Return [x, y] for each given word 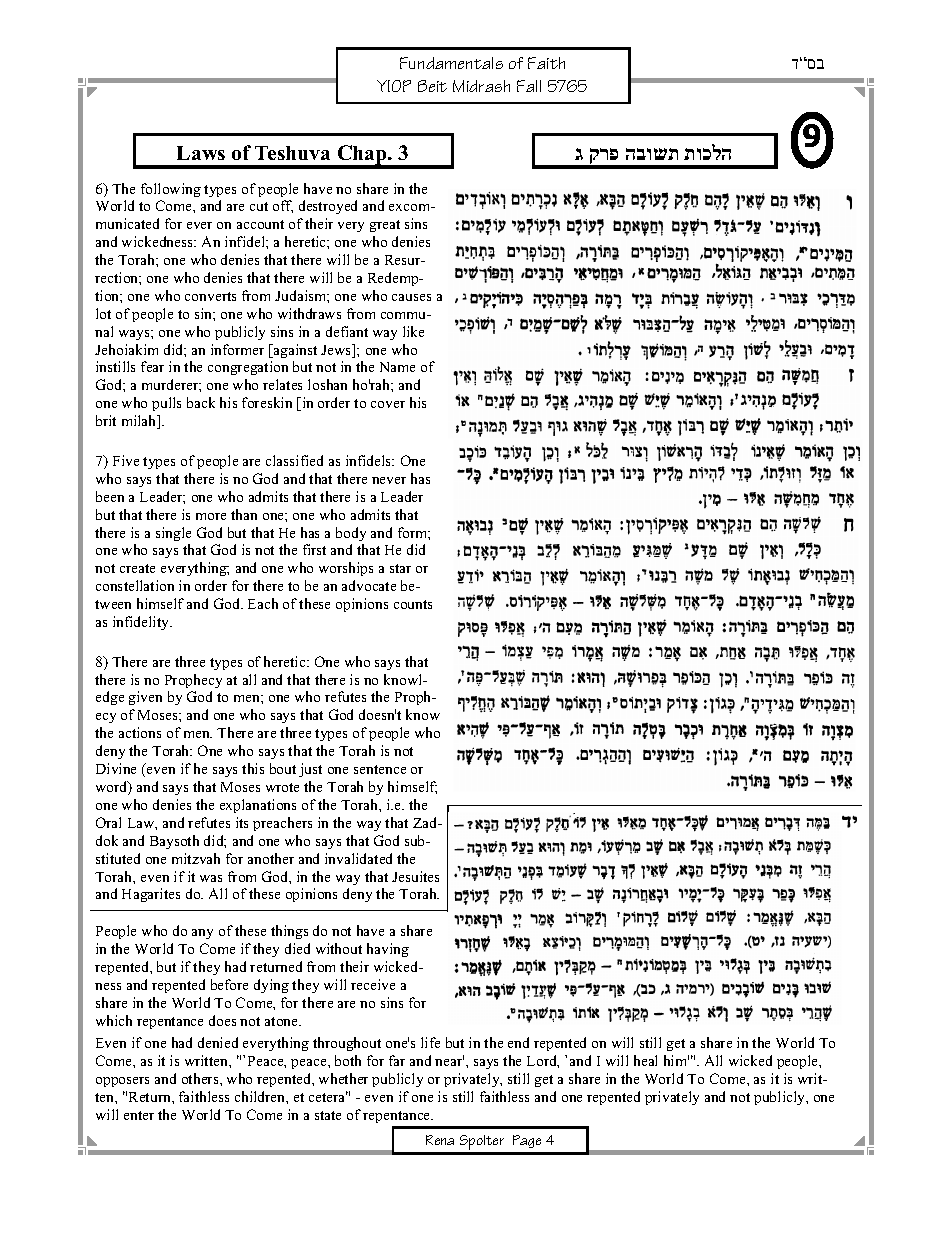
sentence [380, 769]
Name [397, 367]
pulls [166, 404]
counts [413, 604]
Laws [201, 153]
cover [388, 404]
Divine [116, 768]
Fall [529, 86]
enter [139, 1115]
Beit [432, 86]
